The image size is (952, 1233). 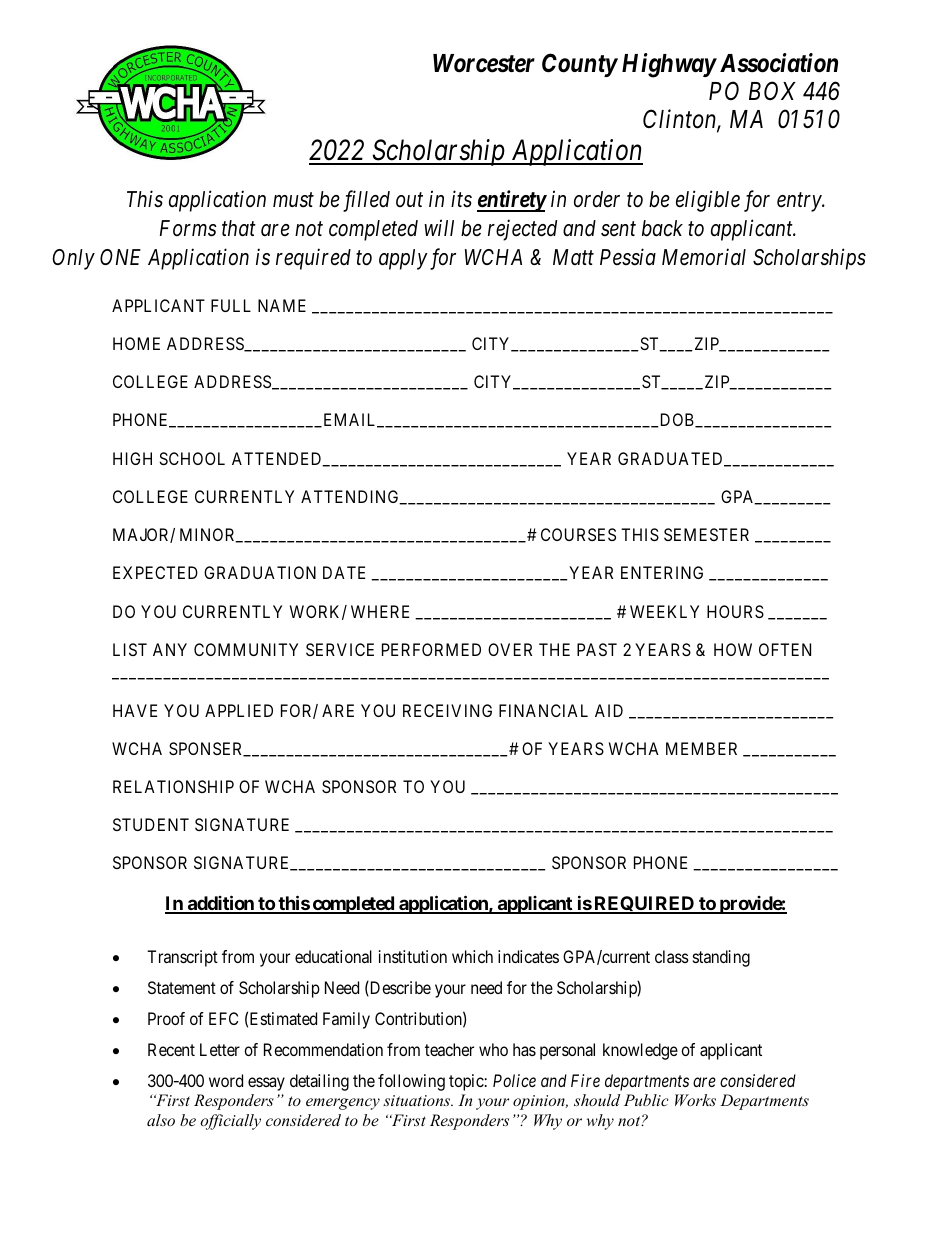 I want to click on BOX, so click(x=772, y=90).
